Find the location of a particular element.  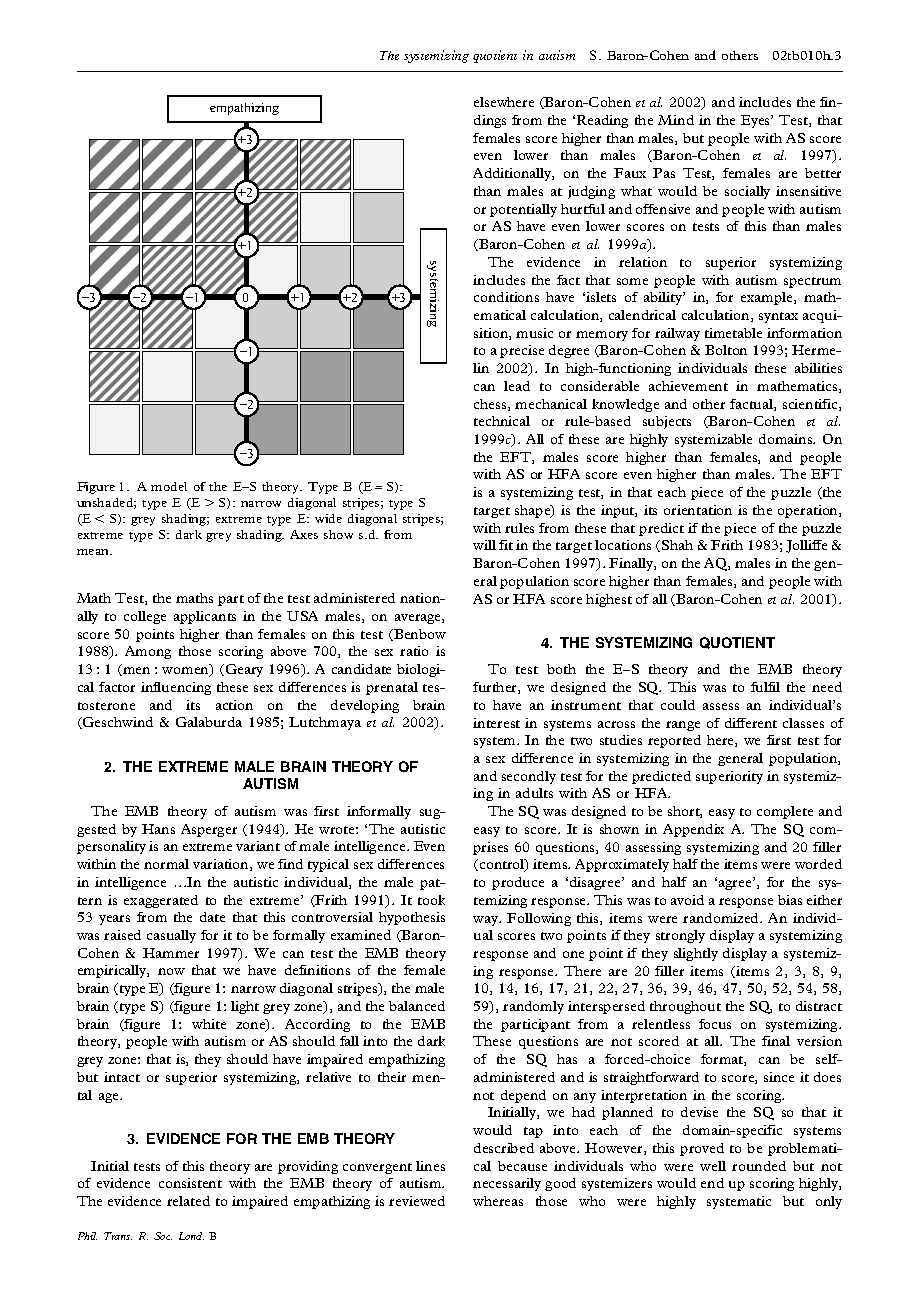

conditions is located at coordinates (506, 297).
